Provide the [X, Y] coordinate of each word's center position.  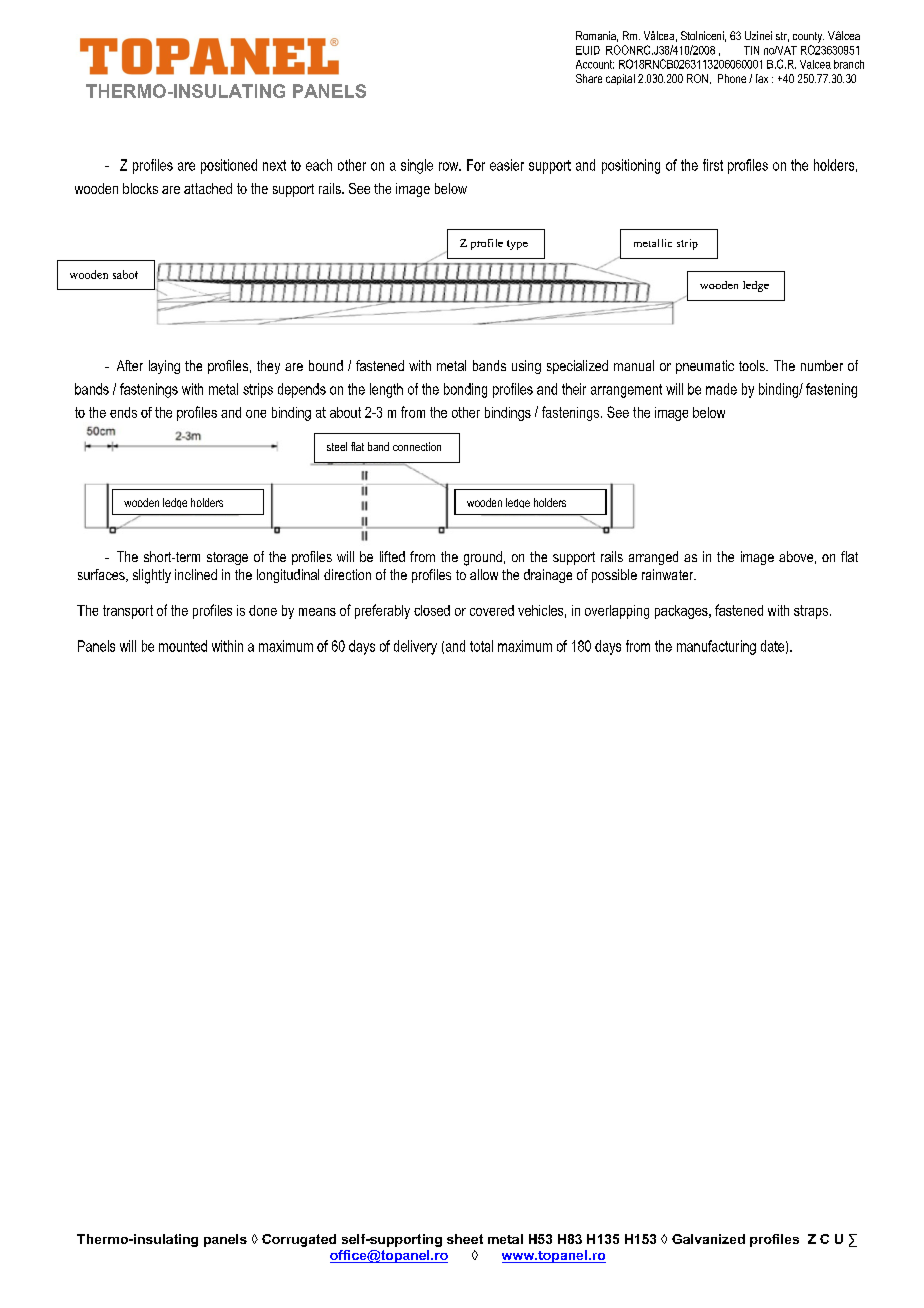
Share [589, 78]
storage [227, 558]
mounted [183, 646]
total [481, 646]
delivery [415, 647]
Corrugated [299, 1240]
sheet [465, 1239]
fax [762, 78]
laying [164, 367]
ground [483, 558]
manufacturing [716, 647]
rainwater [669, 574]
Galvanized [708, 1239]
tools [753, 365]
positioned [229, 166]
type [517, 245]
